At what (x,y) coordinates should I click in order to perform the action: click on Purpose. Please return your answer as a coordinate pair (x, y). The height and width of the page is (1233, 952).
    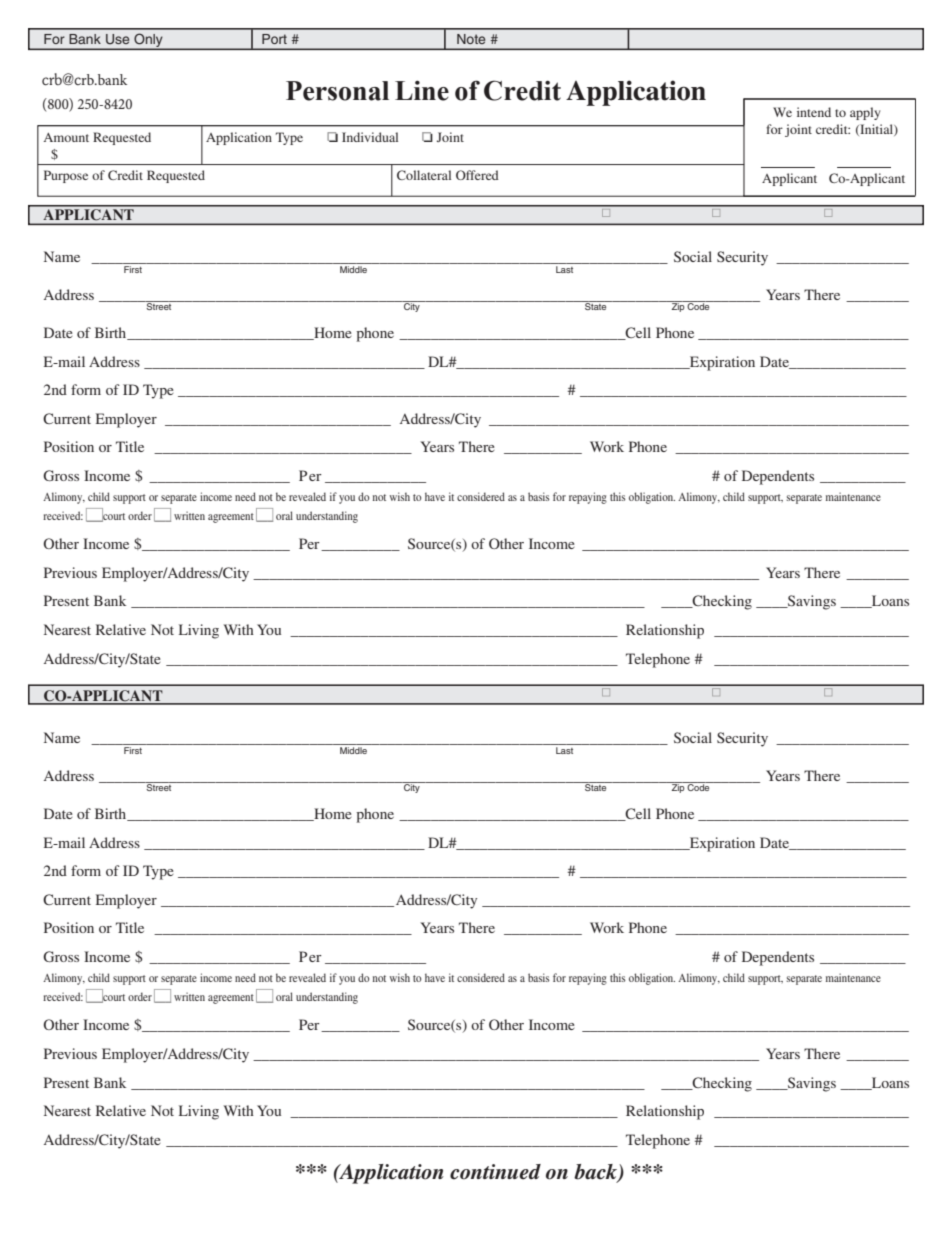
    Looking at the image, I should click on (66, 176).
